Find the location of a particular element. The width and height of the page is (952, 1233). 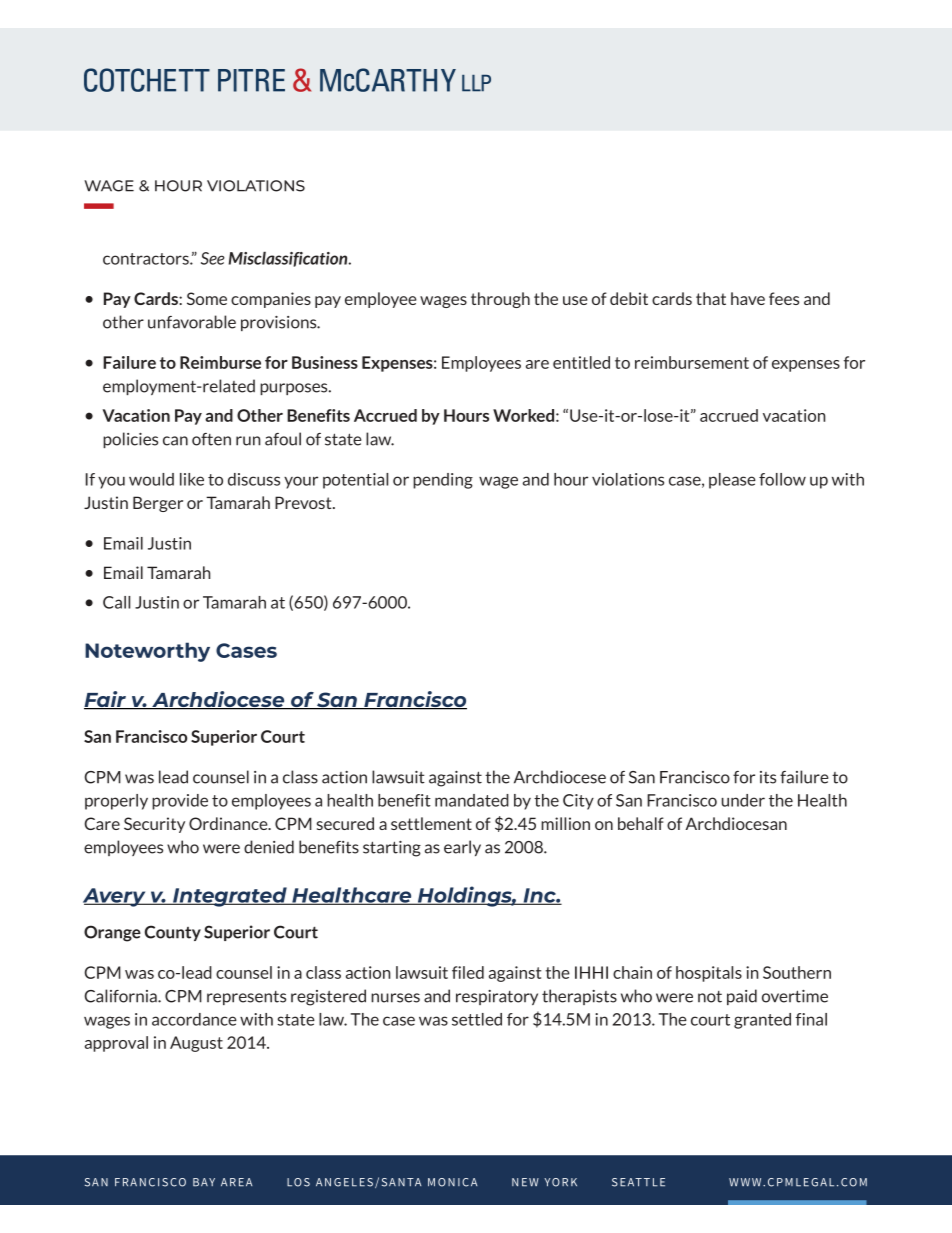

through is located at coordinates (500, 300).
